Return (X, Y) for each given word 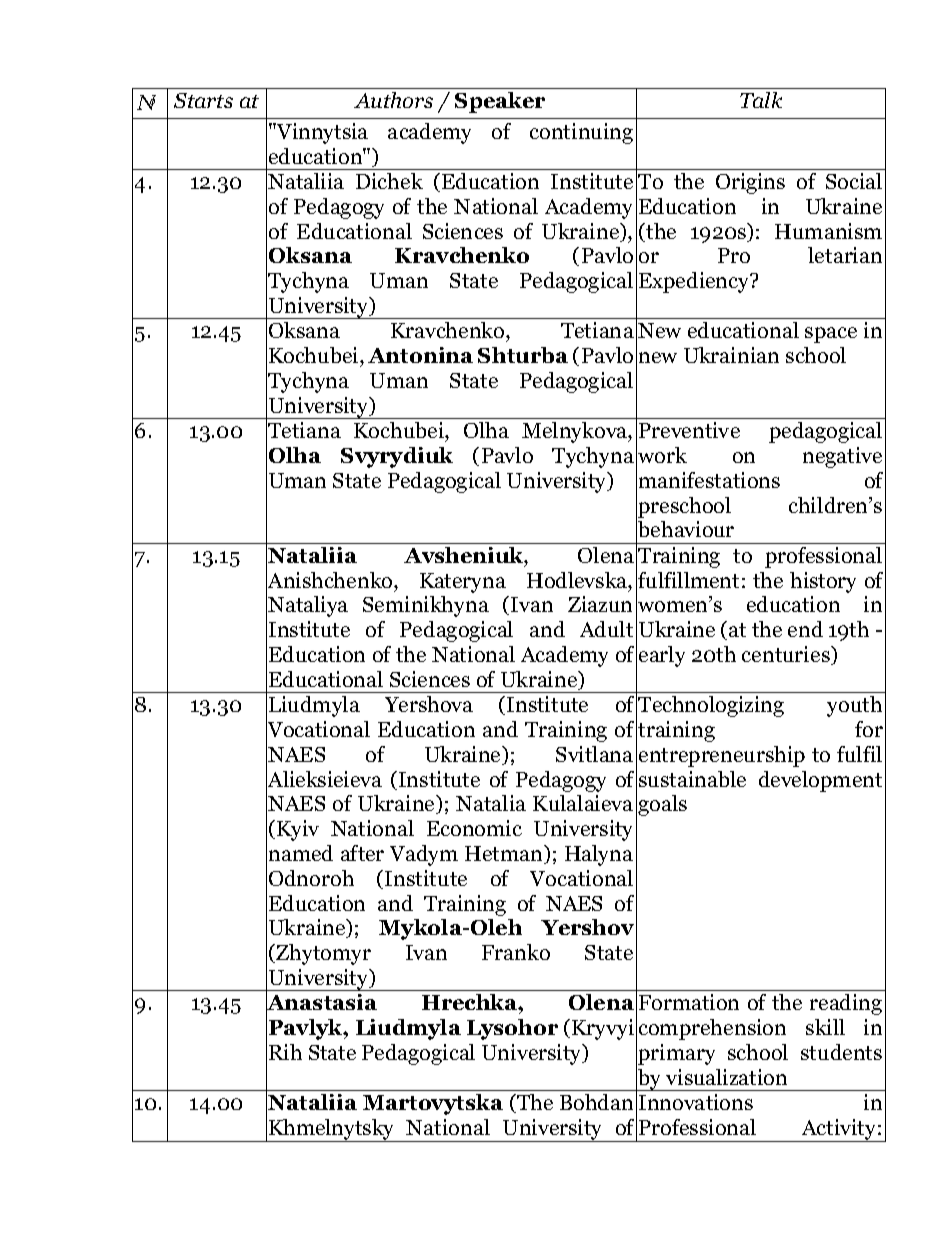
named (301, 853)
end (805, 629)
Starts (203, 100)
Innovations (696, 1102)
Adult (606, 629)
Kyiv (298, 830)
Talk (761, 100)
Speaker (500, 102)
